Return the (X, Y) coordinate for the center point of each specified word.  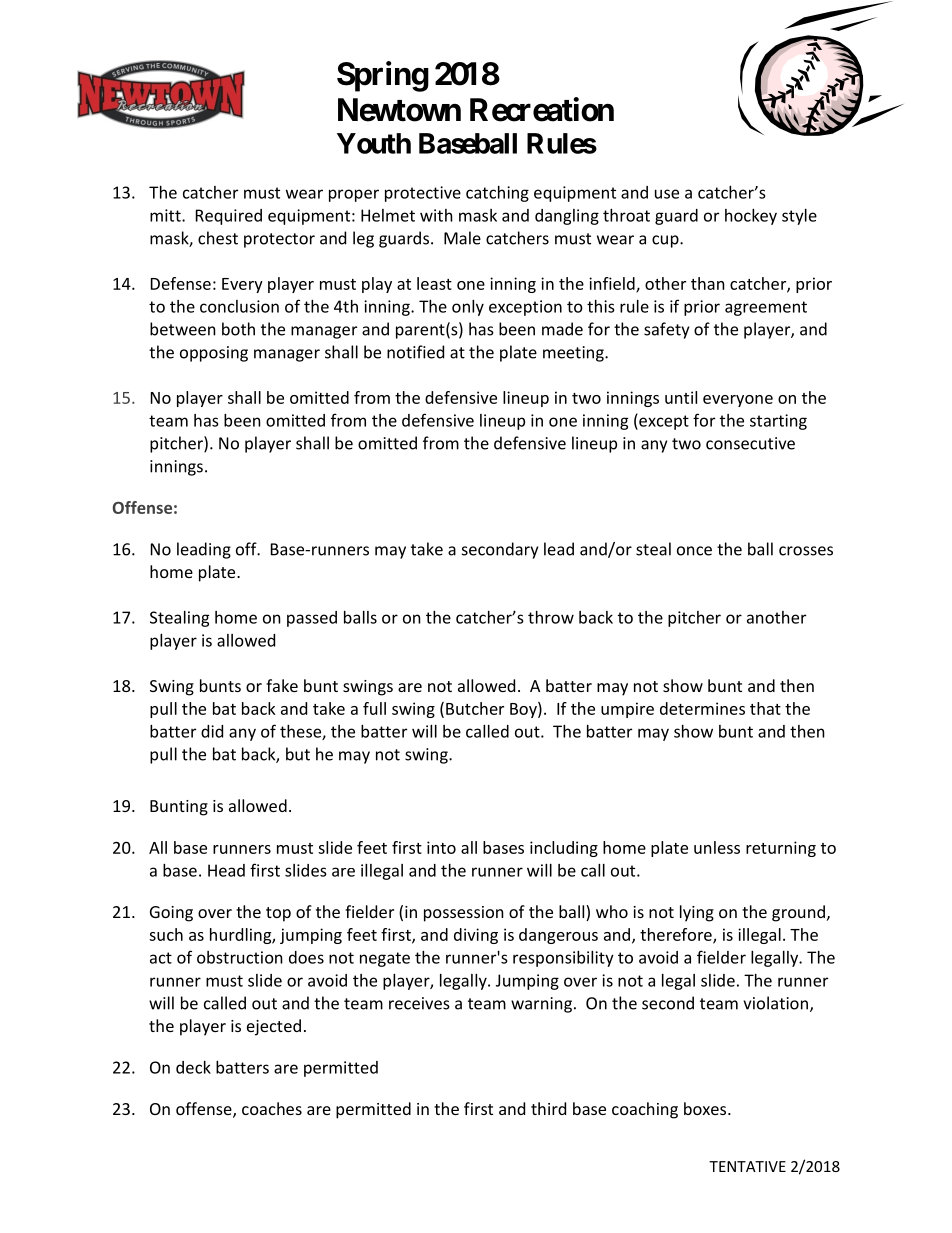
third (548, 1108)
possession (464, 914)
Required (229, 217)
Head (226, 870)
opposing (214, 354)
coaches (272, 1108)
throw (551, 617)
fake (282, 685)
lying (697, 913)
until (681, 397)
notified (415, 352)
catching (497, 194)
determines (702, 708)
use (667, 194)
